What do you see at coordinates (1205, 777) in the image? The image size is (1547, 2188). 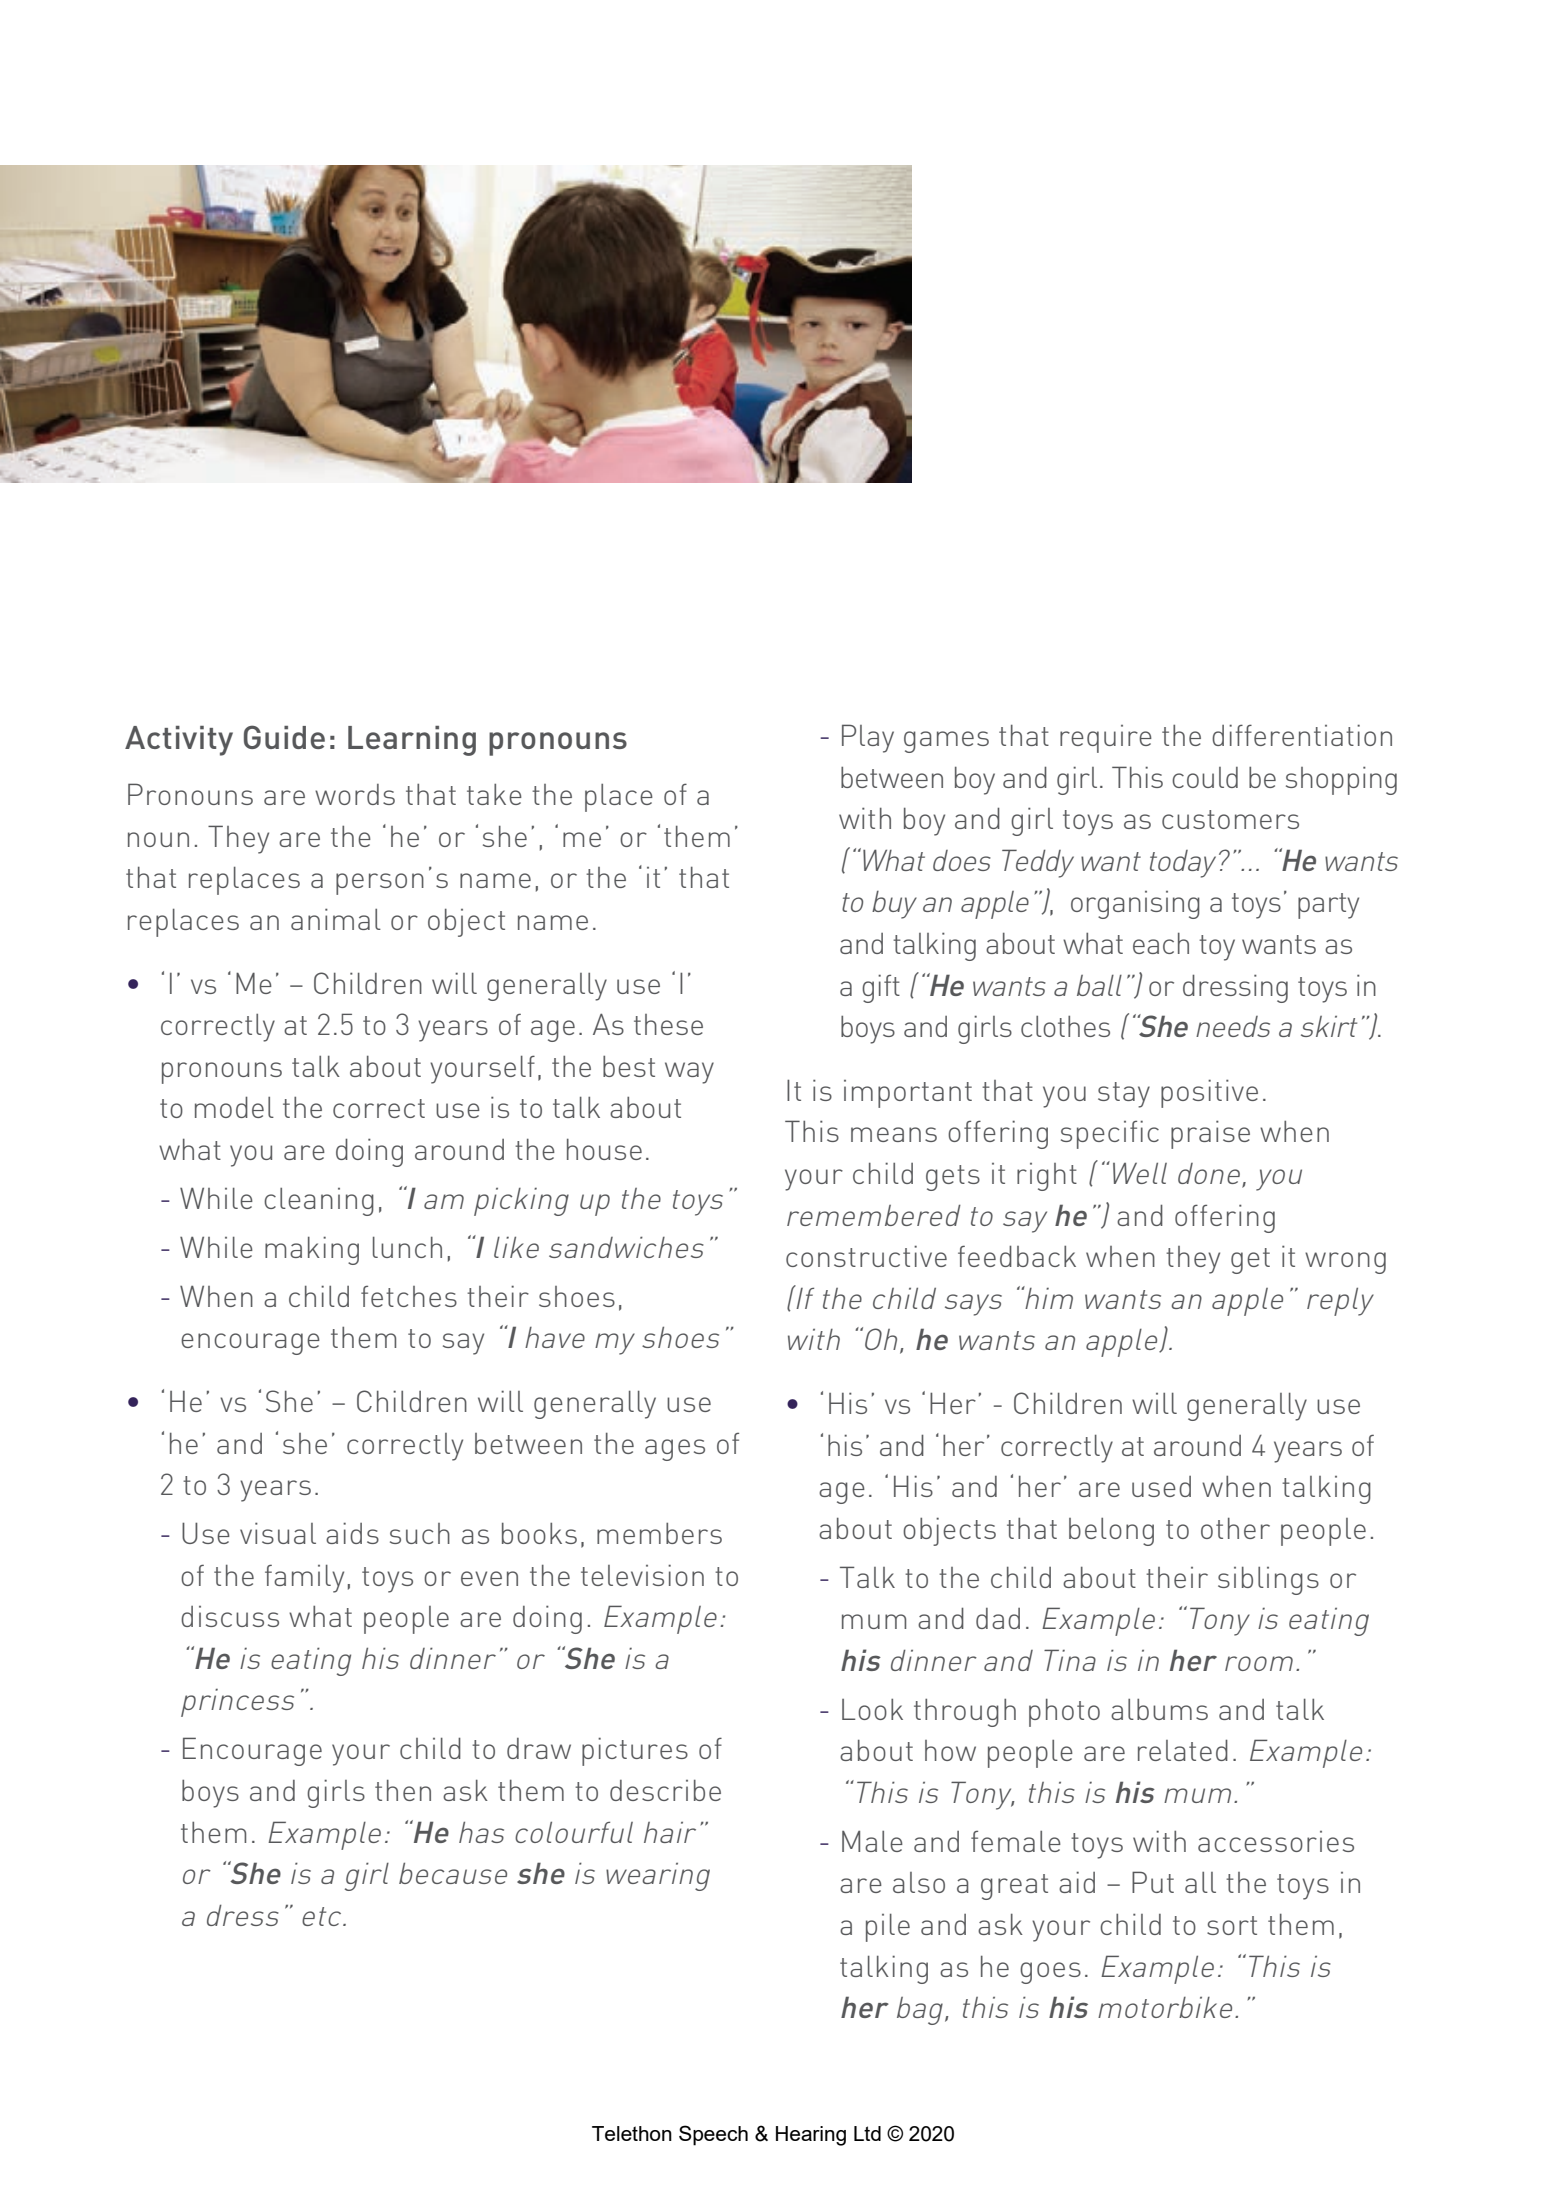 I see `could` at bounding box center [1205, 777].
